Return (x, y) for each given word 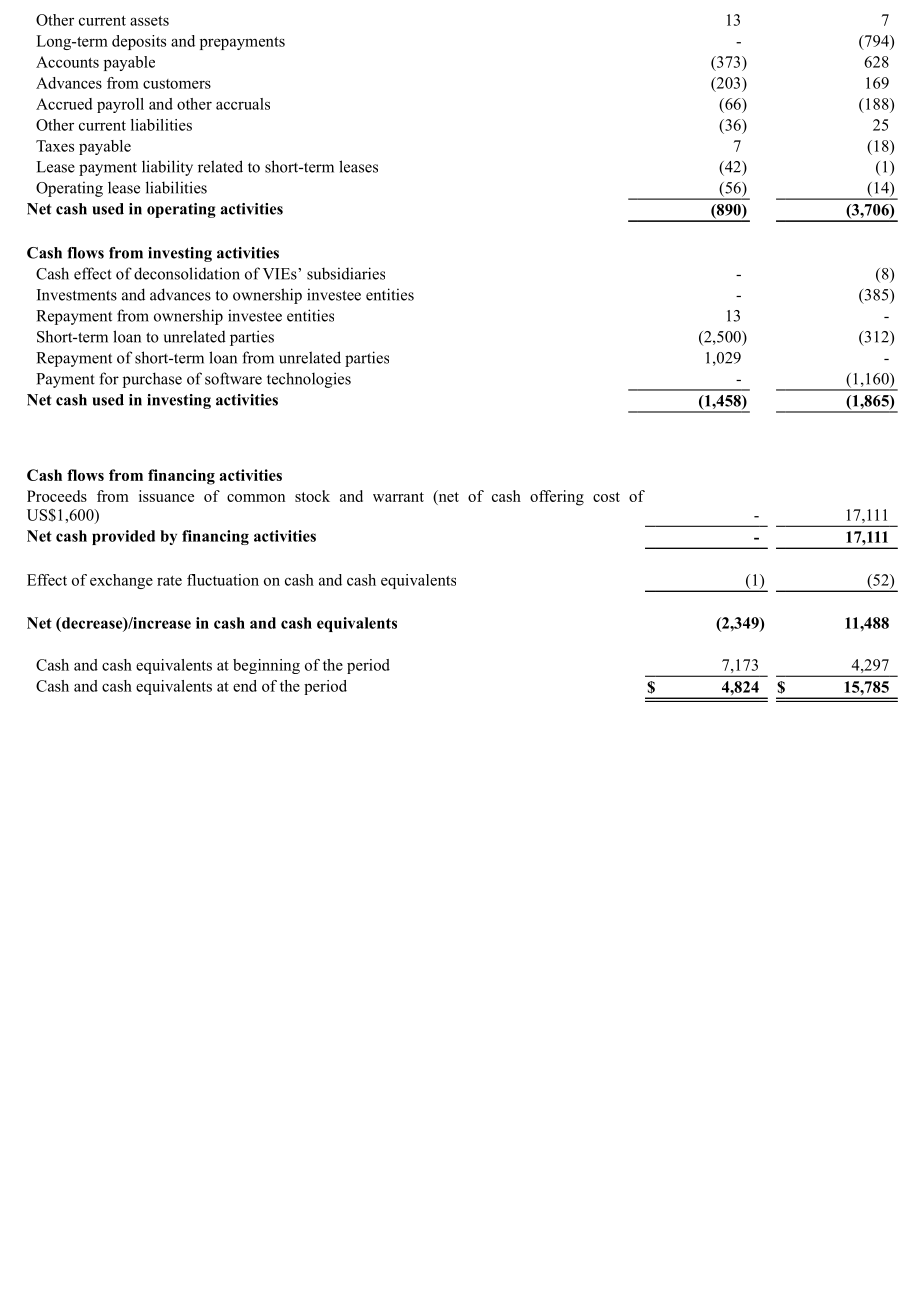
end (245, 686)
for (109, 378)
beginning (266, 666)
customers (177, 84)
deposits (139, 42)
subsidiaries (346, 273)
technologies (309, 380)
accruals (243, 104)
